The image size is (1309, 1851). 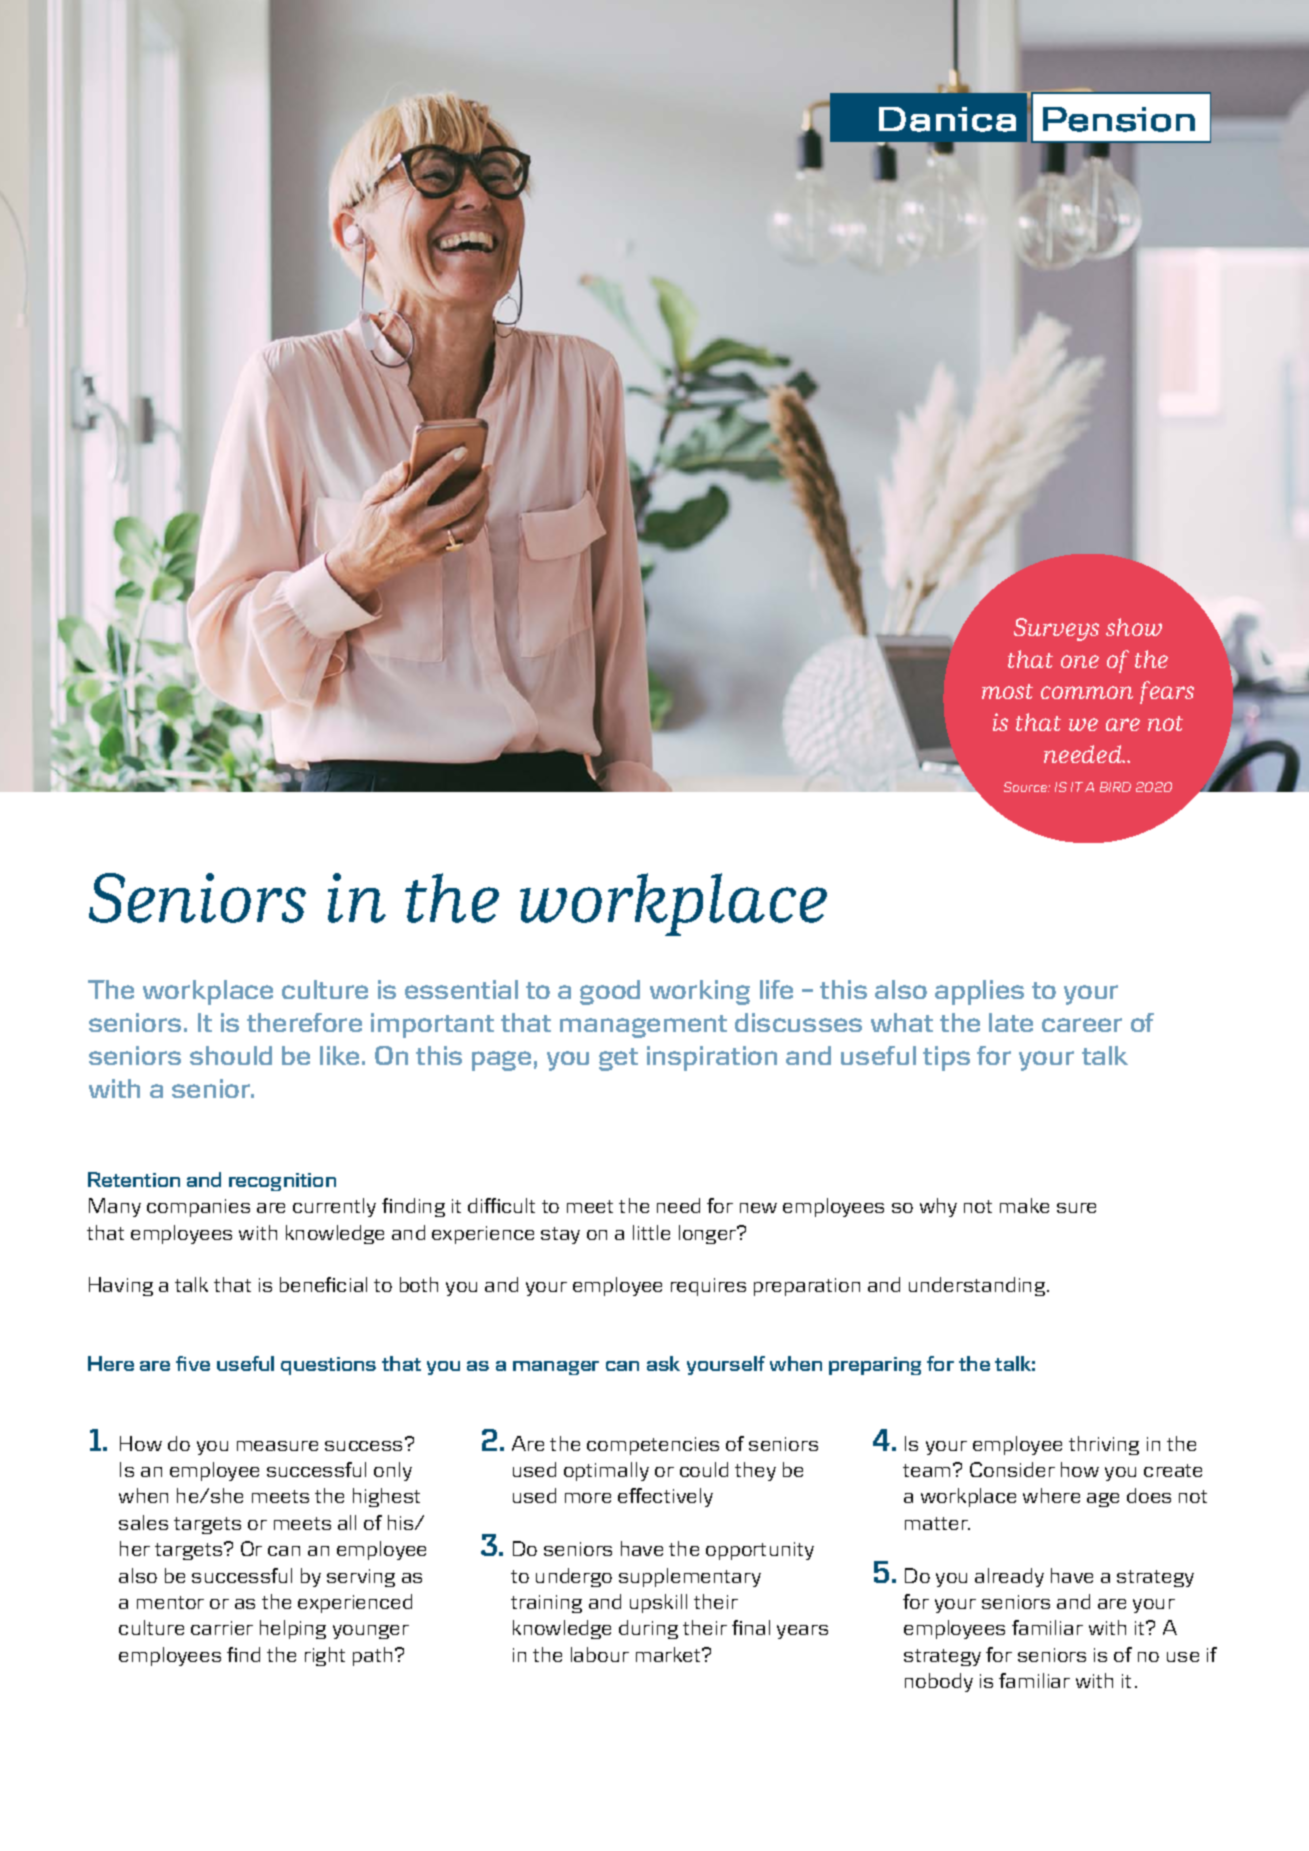 What do you see at coordinates (1024, 1205) in the image?
I see `make` at bounding box center [1024, 1205].
